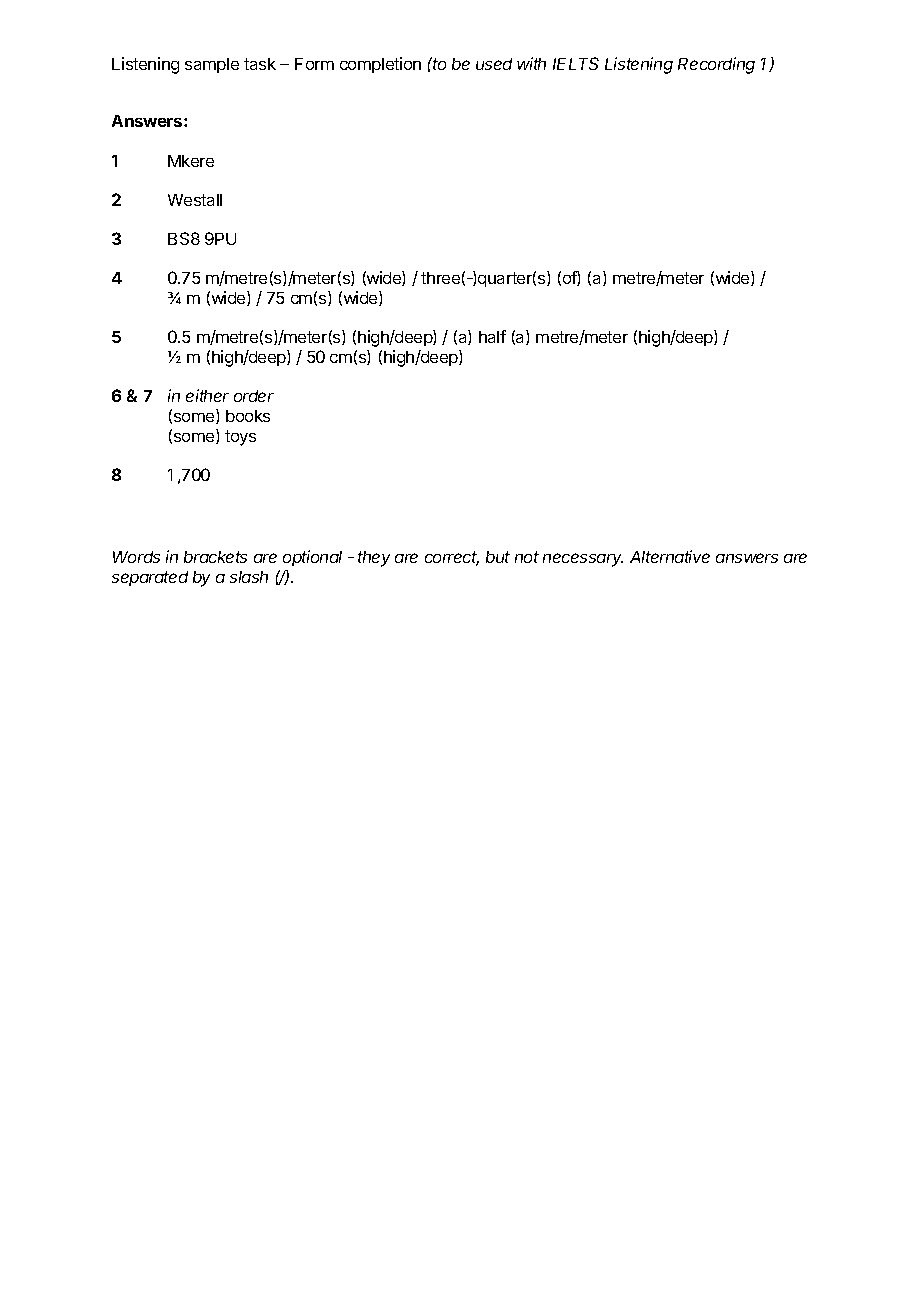 Image resolution: width=924 pixels, height=1308 pixels. What do you see at coordinates (452, 558) in the screenshot?
I see `correct` at bounding box center [452, 558].
